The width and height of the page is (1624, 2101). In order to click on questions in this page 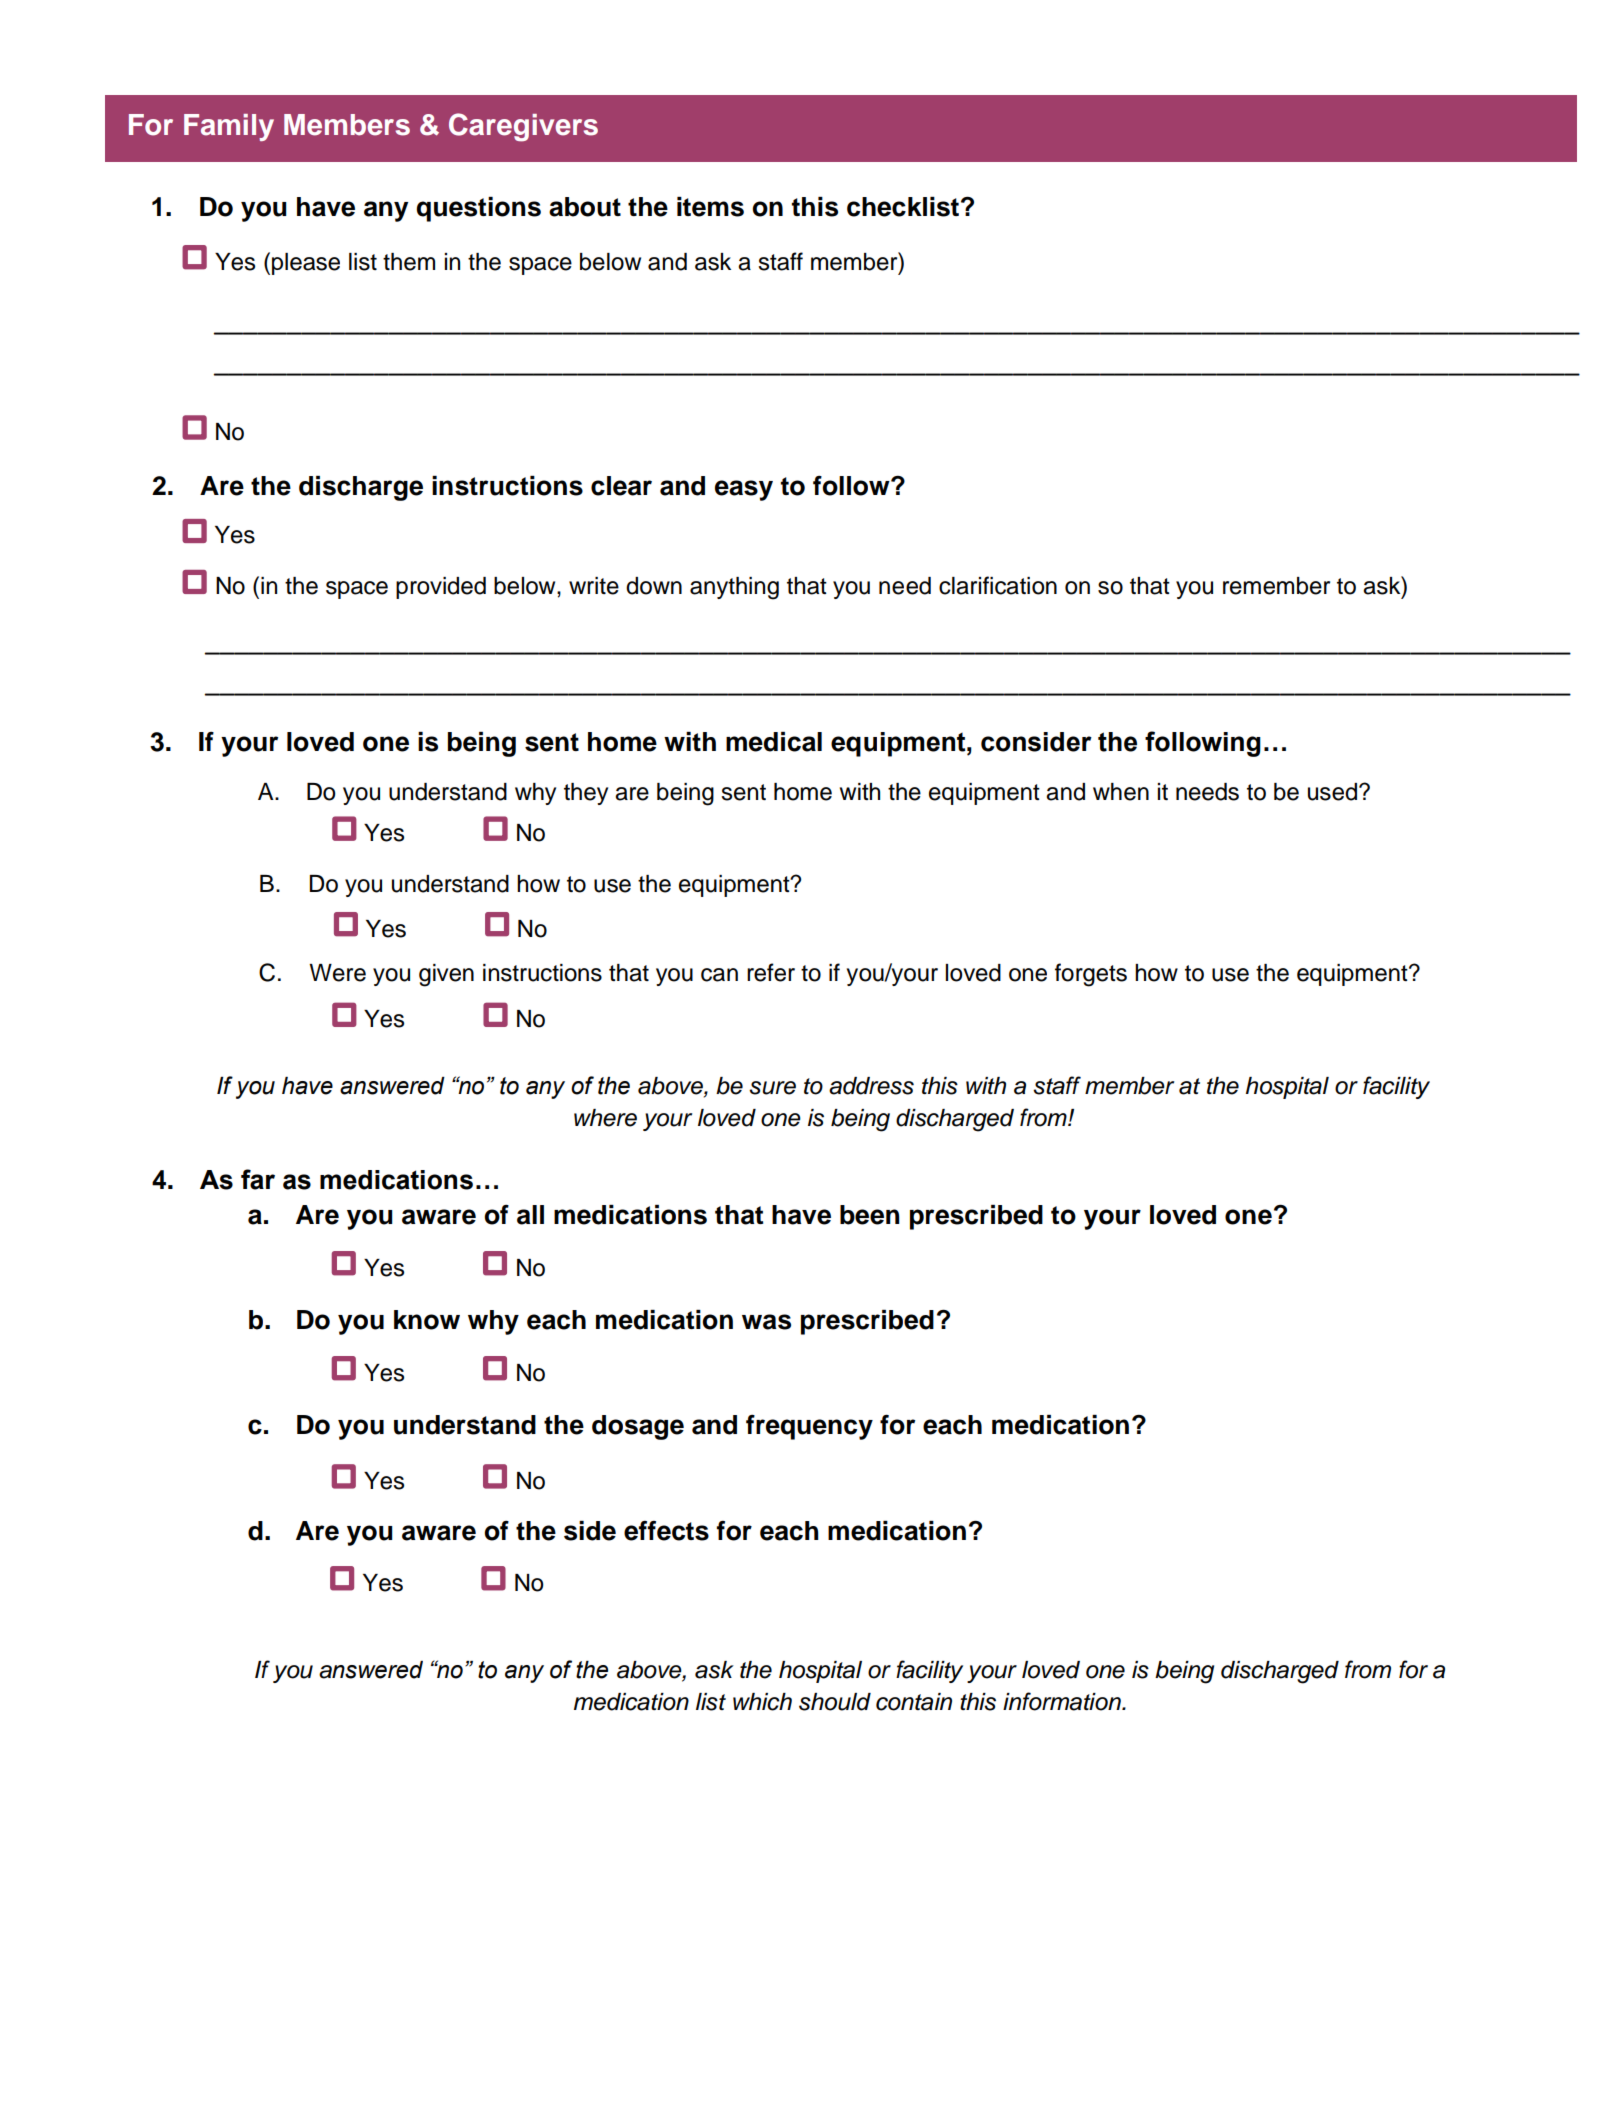, I will do `click(478, 209)`.
